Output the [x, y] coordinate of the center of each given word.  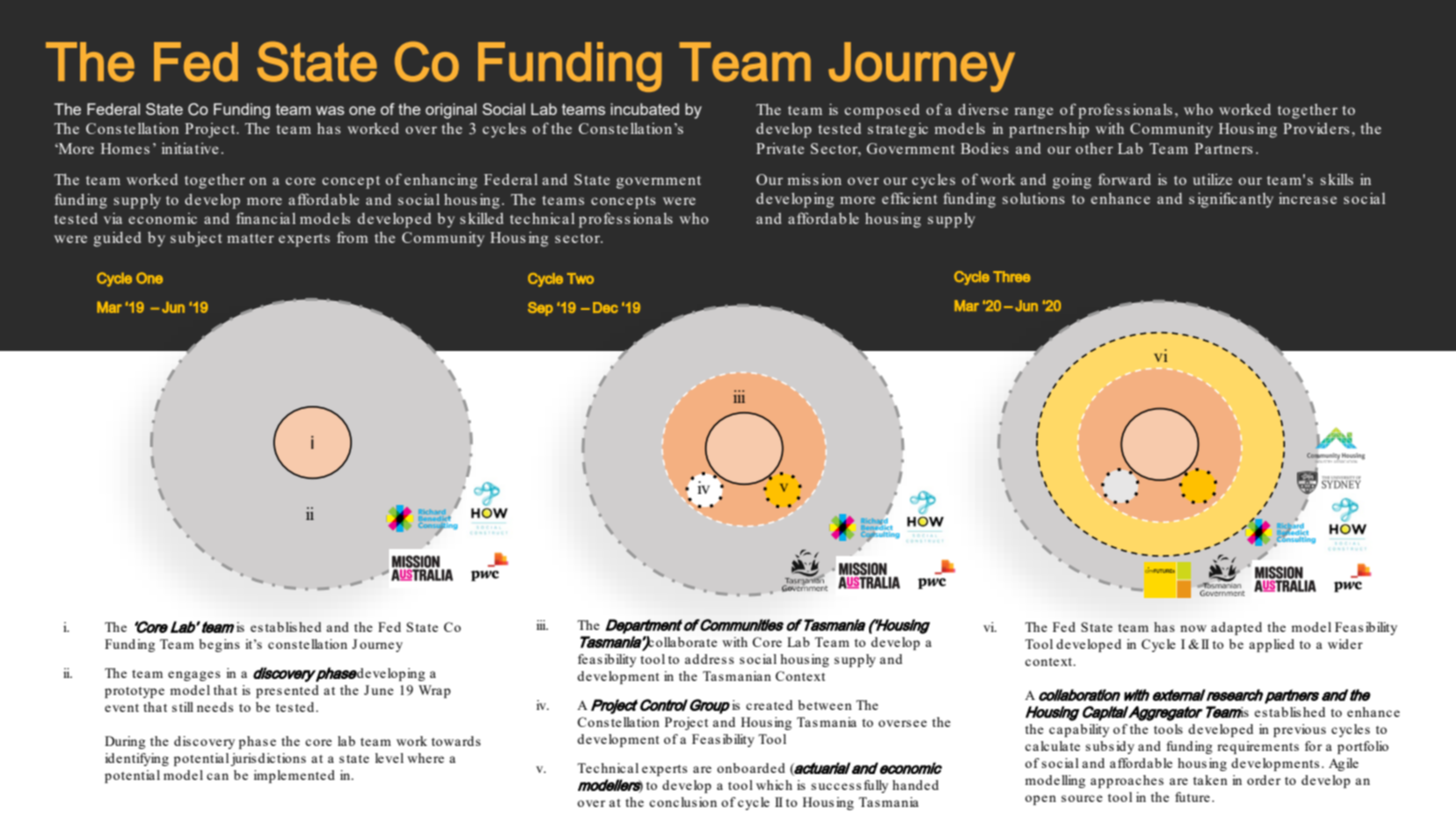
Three [1011, 276]
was [330, 110]
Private [780, 148]
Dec [605, 307]
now [1193, 628]
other [1094, 148]
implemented [294, 776]
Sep [540, 309]
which [774, 785]
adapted [1236, 628]
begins [219, 645]
